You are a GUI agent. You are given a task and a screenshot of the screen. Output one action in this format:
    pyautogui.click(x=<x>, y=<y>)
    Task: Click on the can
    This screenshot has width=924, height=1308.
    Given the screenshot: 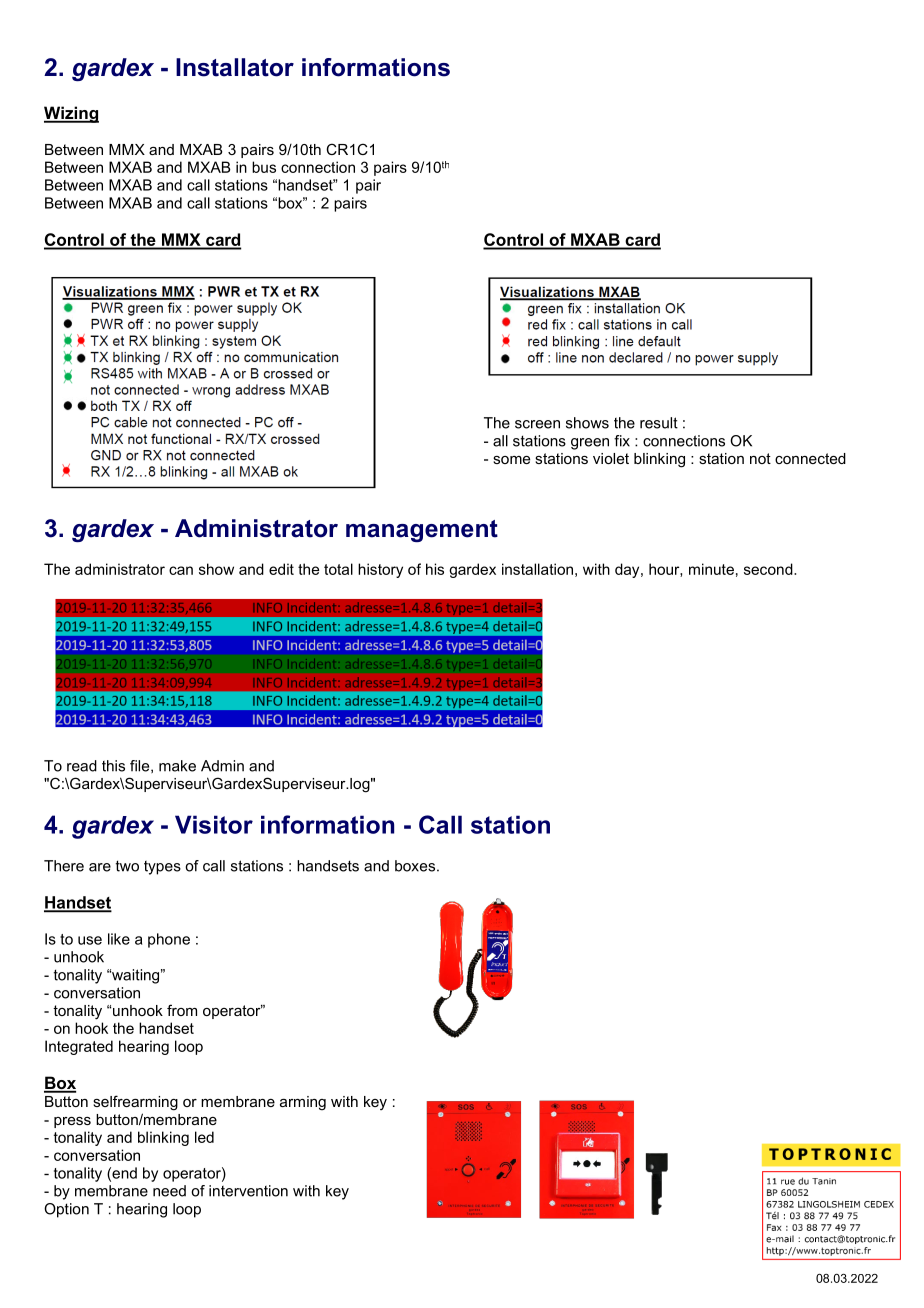 What is the action you would take?
    pyautogui.click(x=181, y=570)
